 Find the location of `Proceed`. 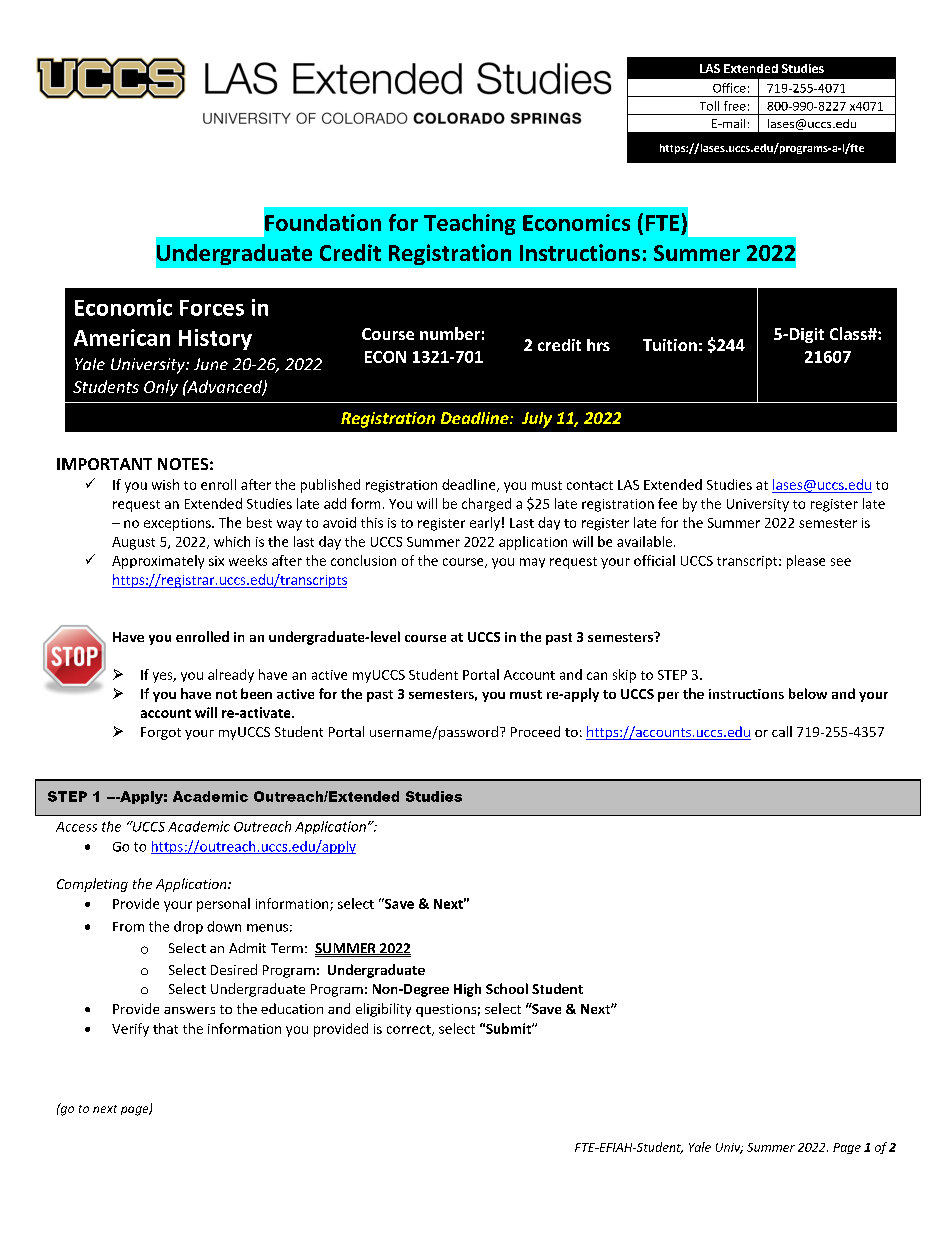

Proceed is located at coordinates (535, 731).
